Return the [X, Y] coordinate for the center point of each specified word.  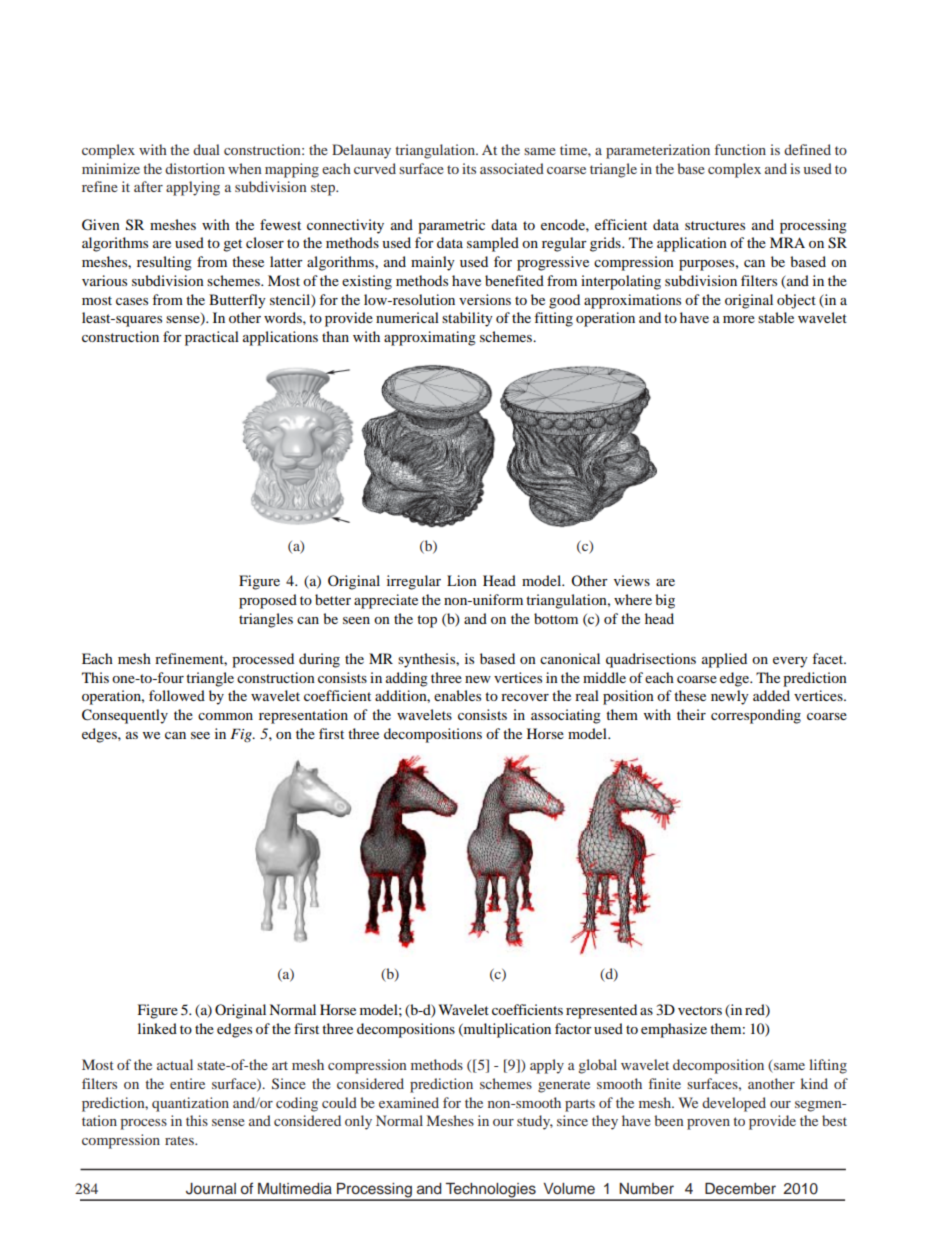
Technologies [490, 1191]
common [225, 716]
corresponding [756, 716]
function [740, 149]
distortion [195, 168]
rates [180, 1140]
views [632, 580]
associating [566, 716]
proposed [268, 601]
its [469, 168]
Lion [462, 580]
